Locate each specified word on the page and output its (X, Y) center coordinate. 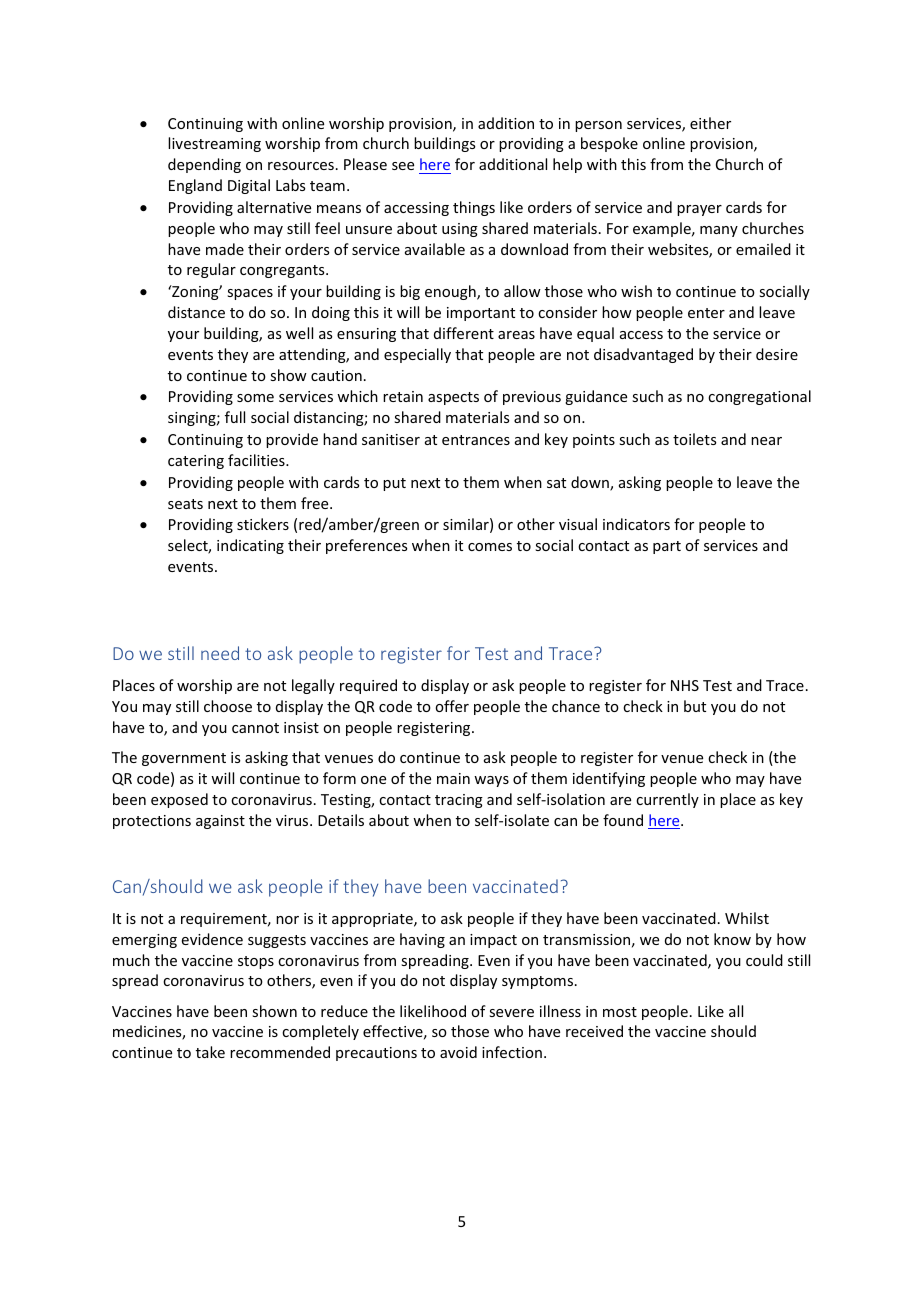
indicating (250, 546)
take (210, 1052)
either (710, 123)
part (667, 547)
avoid (458, 1052)
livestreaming (214, 144)
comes (490, 547)
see (403, 166)
